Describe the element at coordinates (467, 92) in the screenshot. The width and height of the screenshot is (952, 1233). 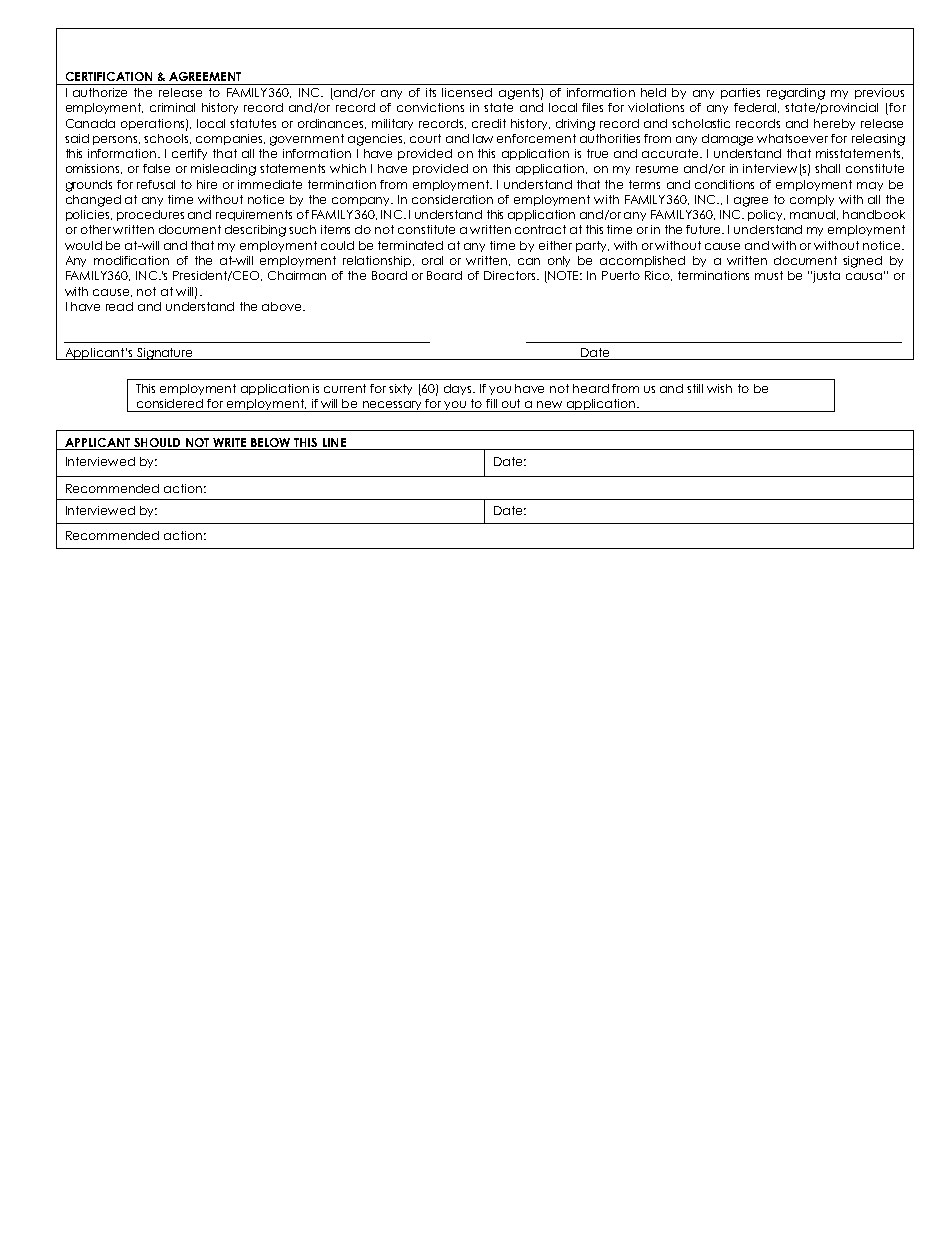
I see `licensed` at that location.
